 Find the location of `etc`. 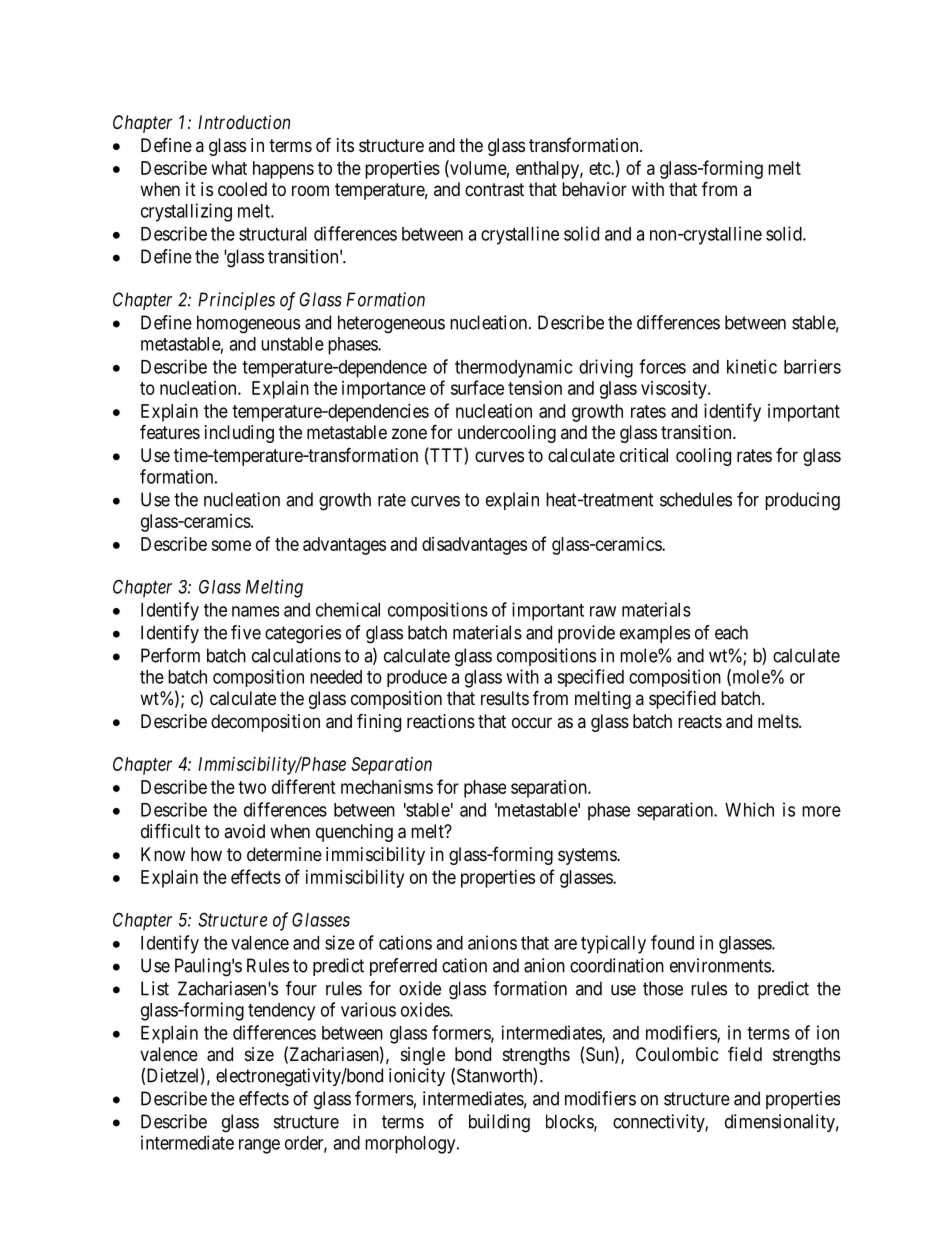

etc is located at coordinates (600, 168).
